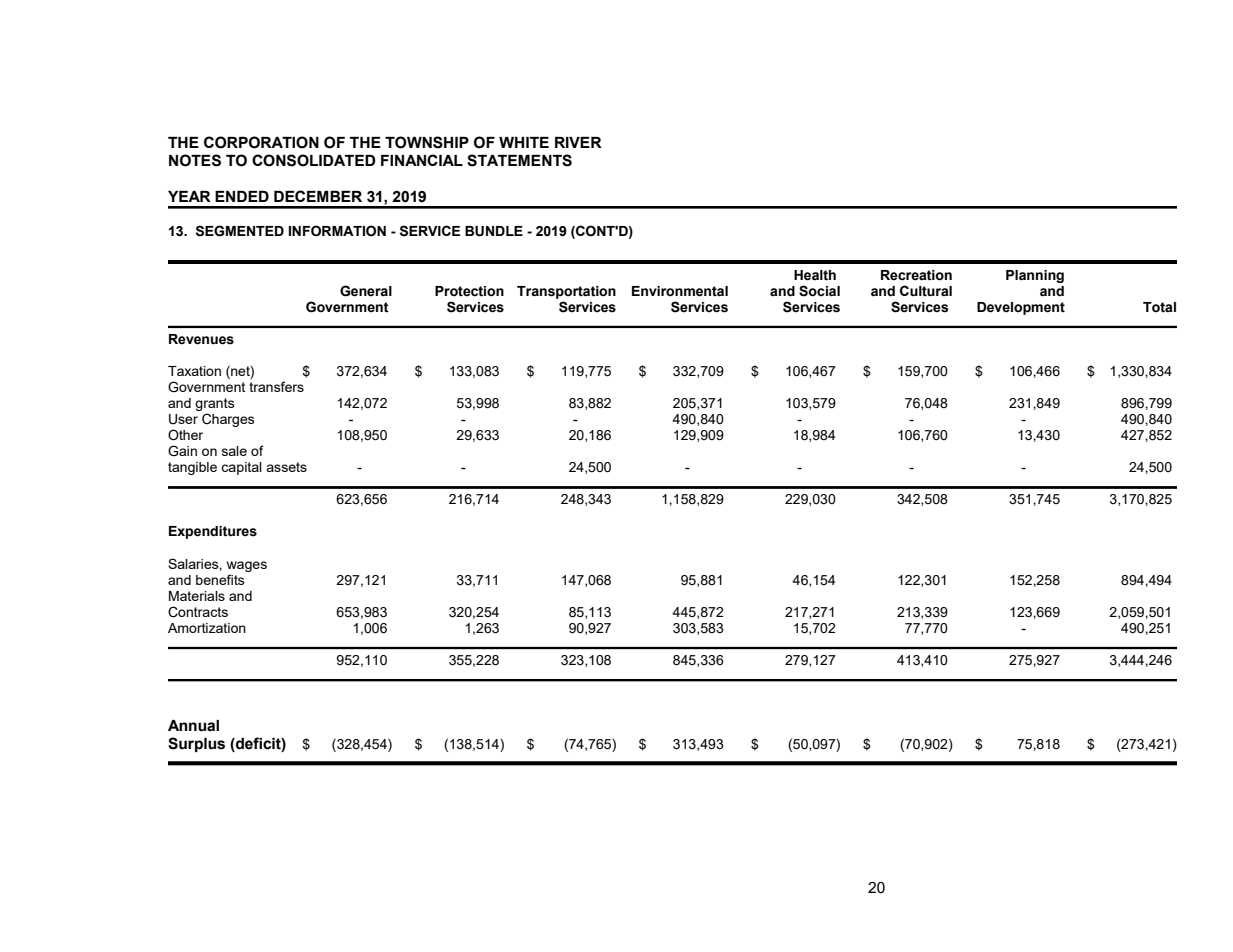 This page has width=1233, height=952. What do you see at coordinates (314, 160) in the page?
I see `CONSOLIDATED` at bounding box center [314, 160].
